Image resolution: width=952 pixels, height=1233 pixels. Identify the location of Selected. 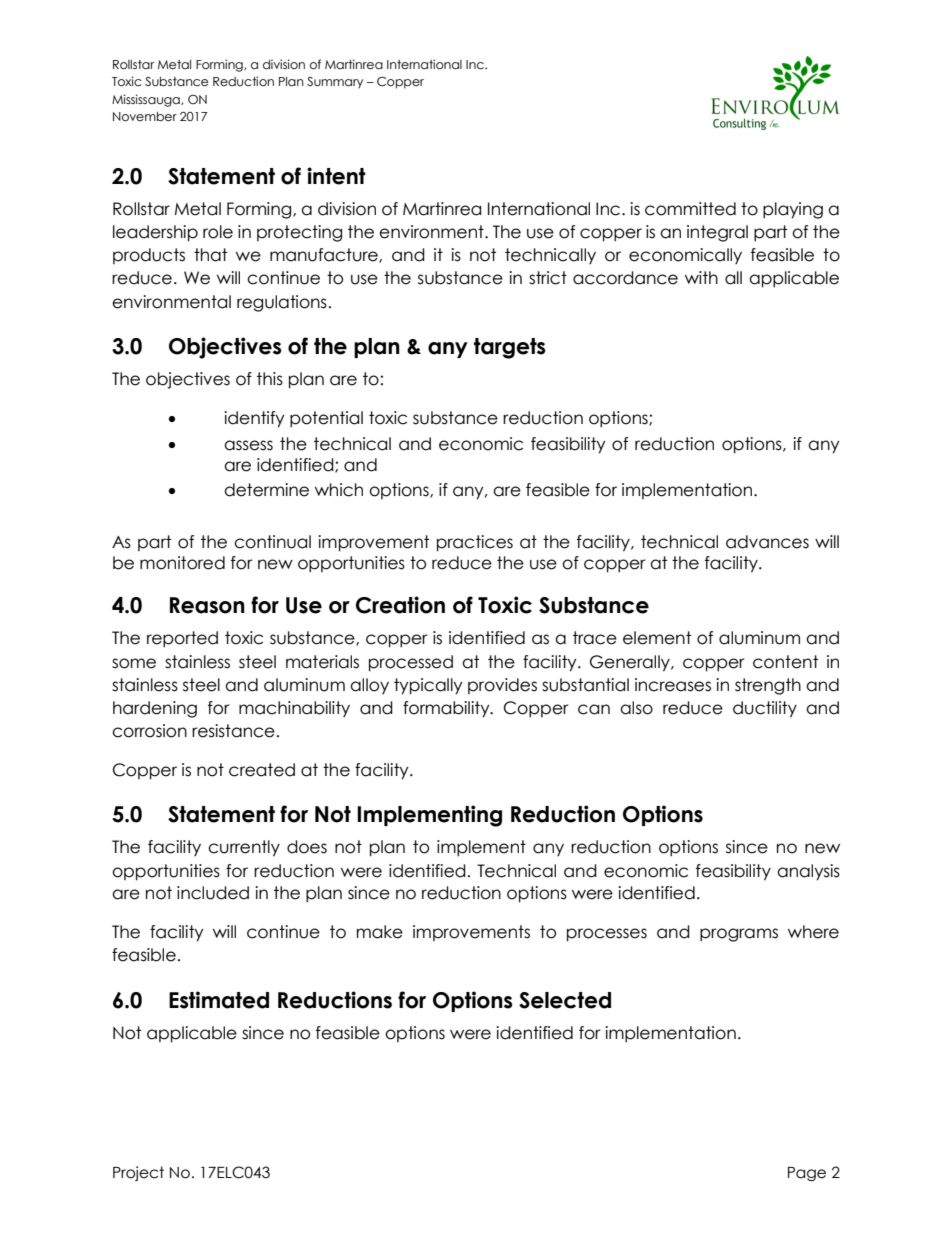
(565, 1000).
